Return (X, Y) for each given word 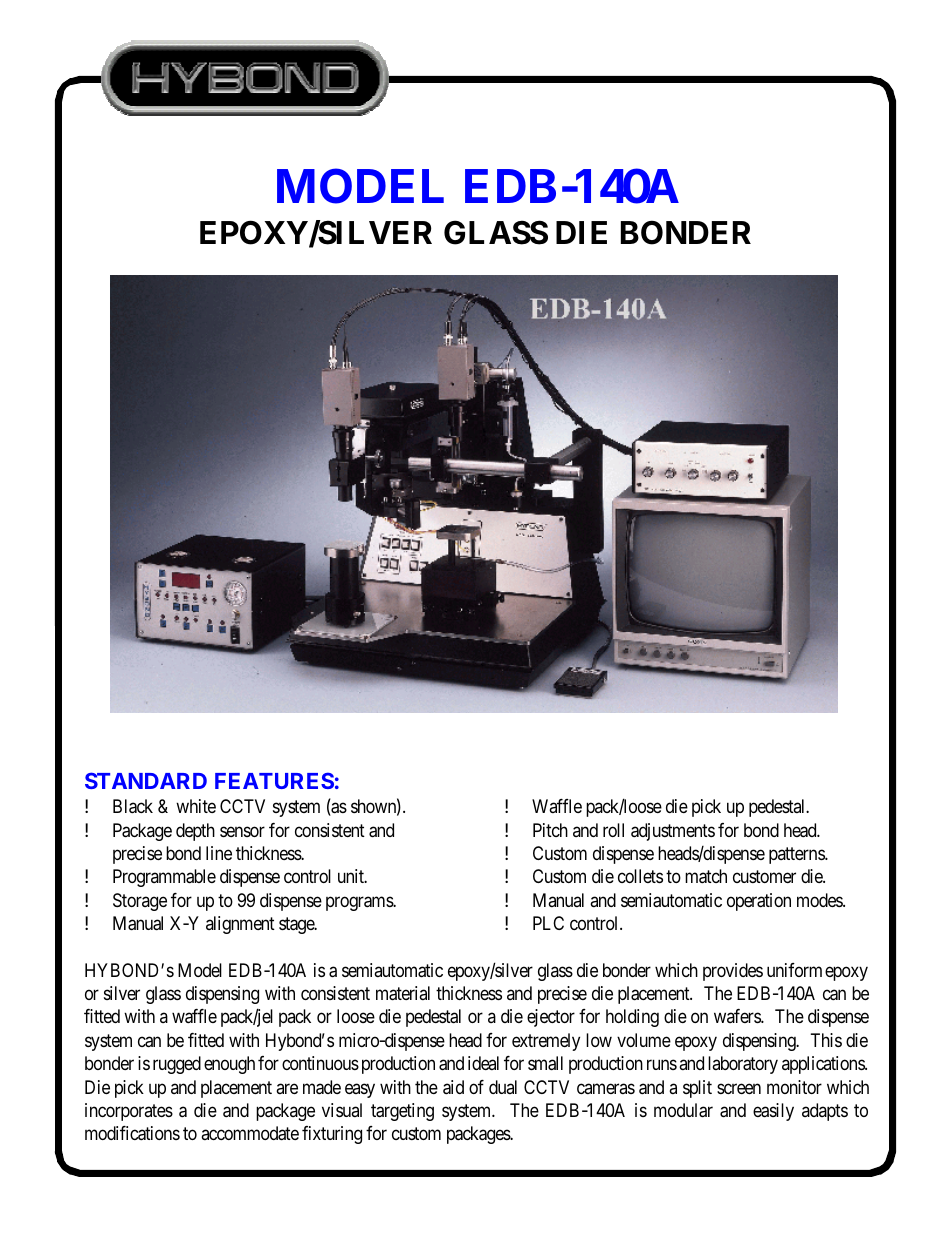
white (196, 806)
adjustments (673, 832)
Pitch (550, 830)
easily (773, 1112)
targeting (402, 1112)
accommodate (250, 1133)
